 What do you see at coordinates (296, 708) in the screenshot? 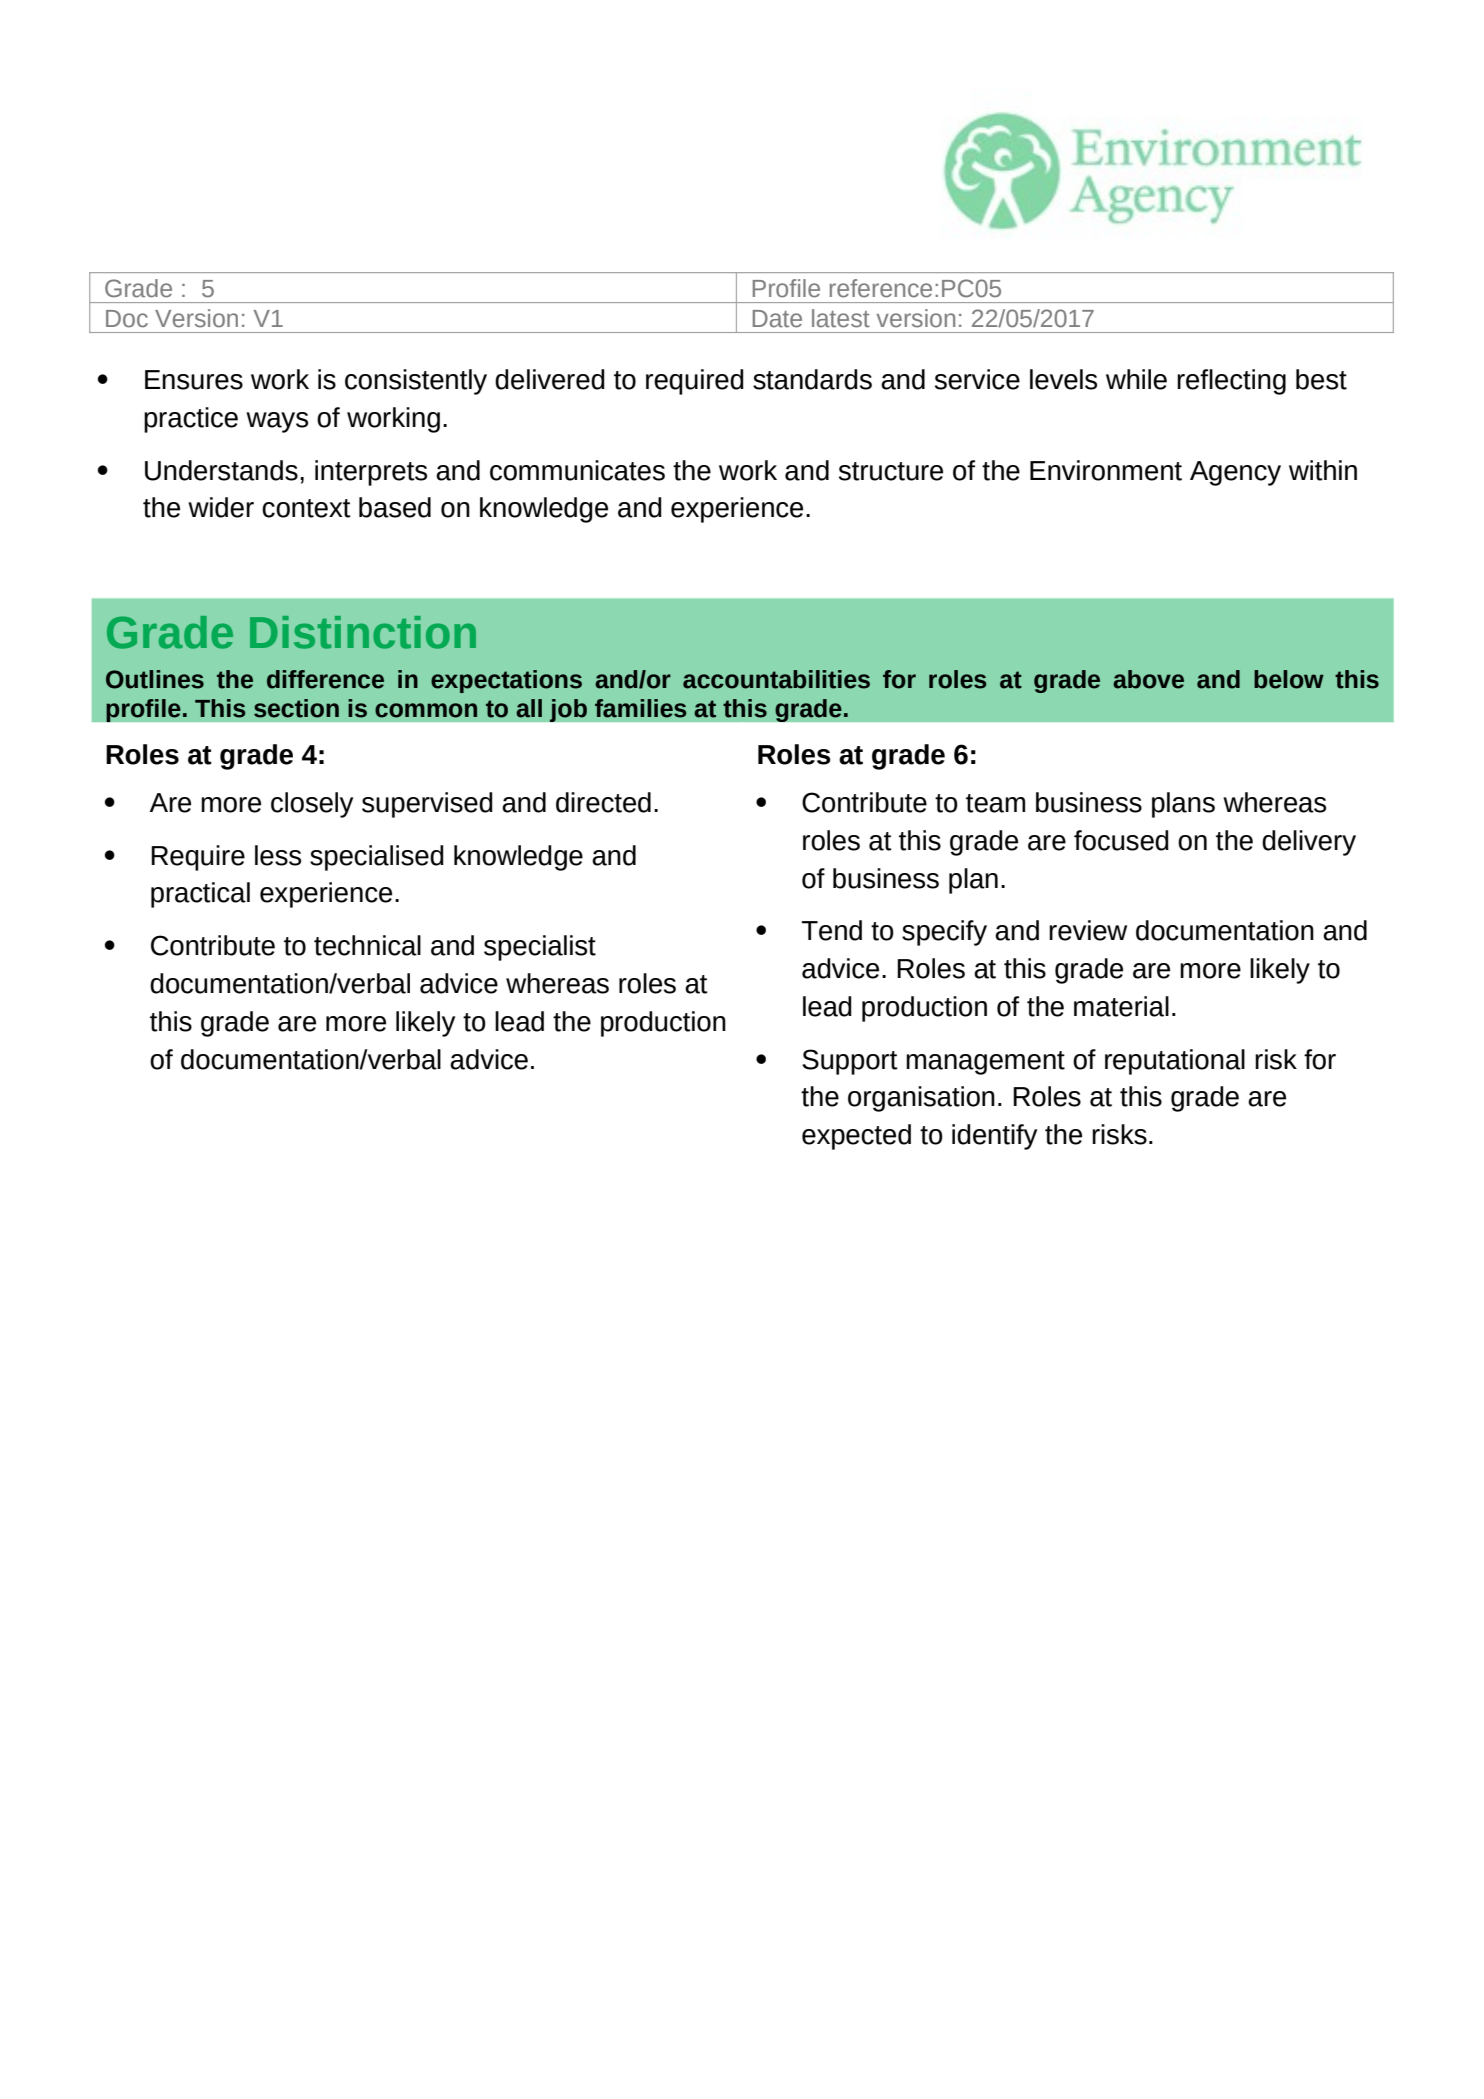
I see `section` at bounding box center [296, 708].
